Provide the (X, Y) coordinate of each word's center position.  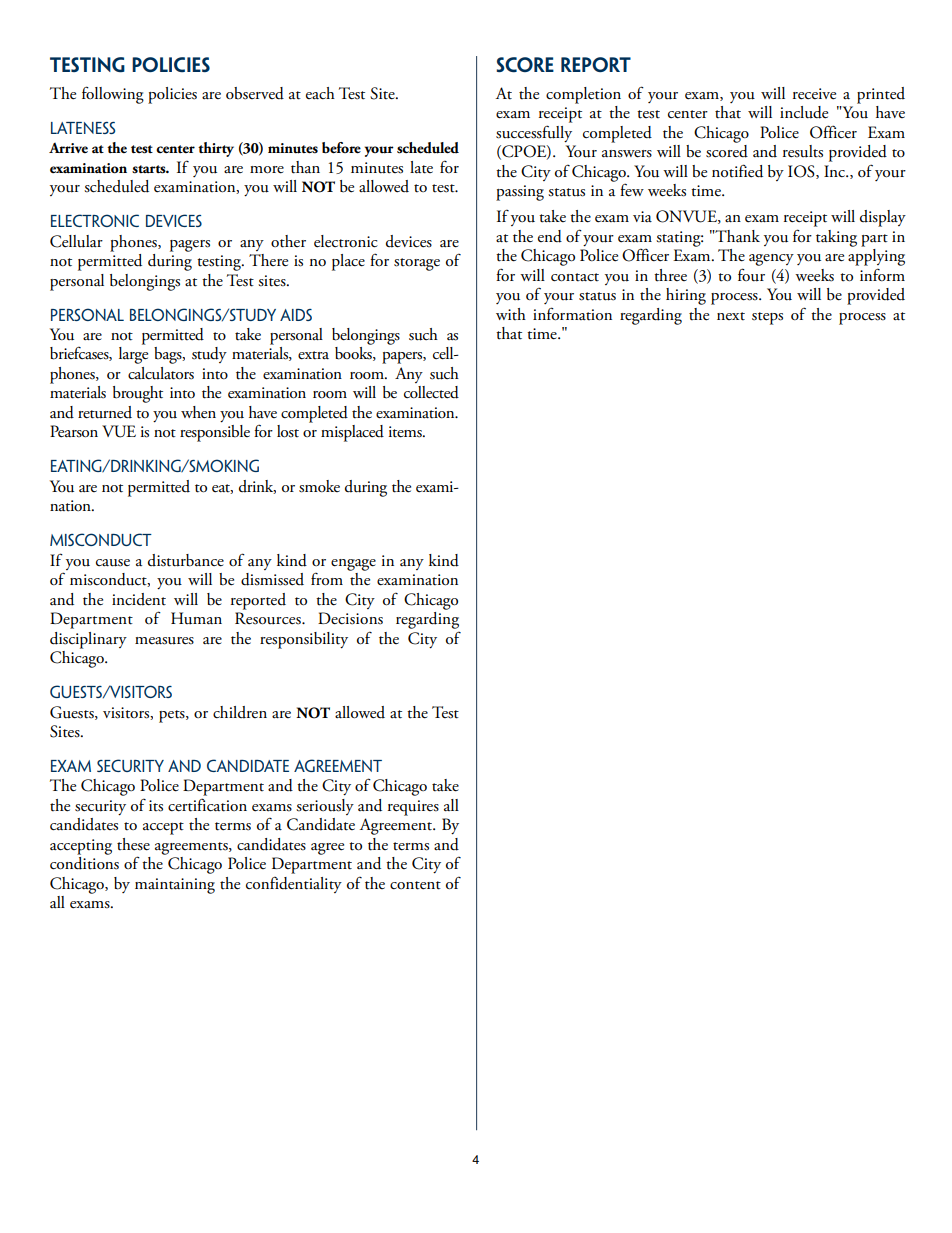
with (511, 314)
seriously (325, 807)
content (415, 885)
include (804, 112)
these (133, 844)
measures (164, 641)
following (113, 95)
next (731, 316)
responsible (215, 433)
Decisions (350, 618)
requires (413, 808)
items (406, 432)
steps (767, 318)
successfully (534, 134)
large (133, 355)
